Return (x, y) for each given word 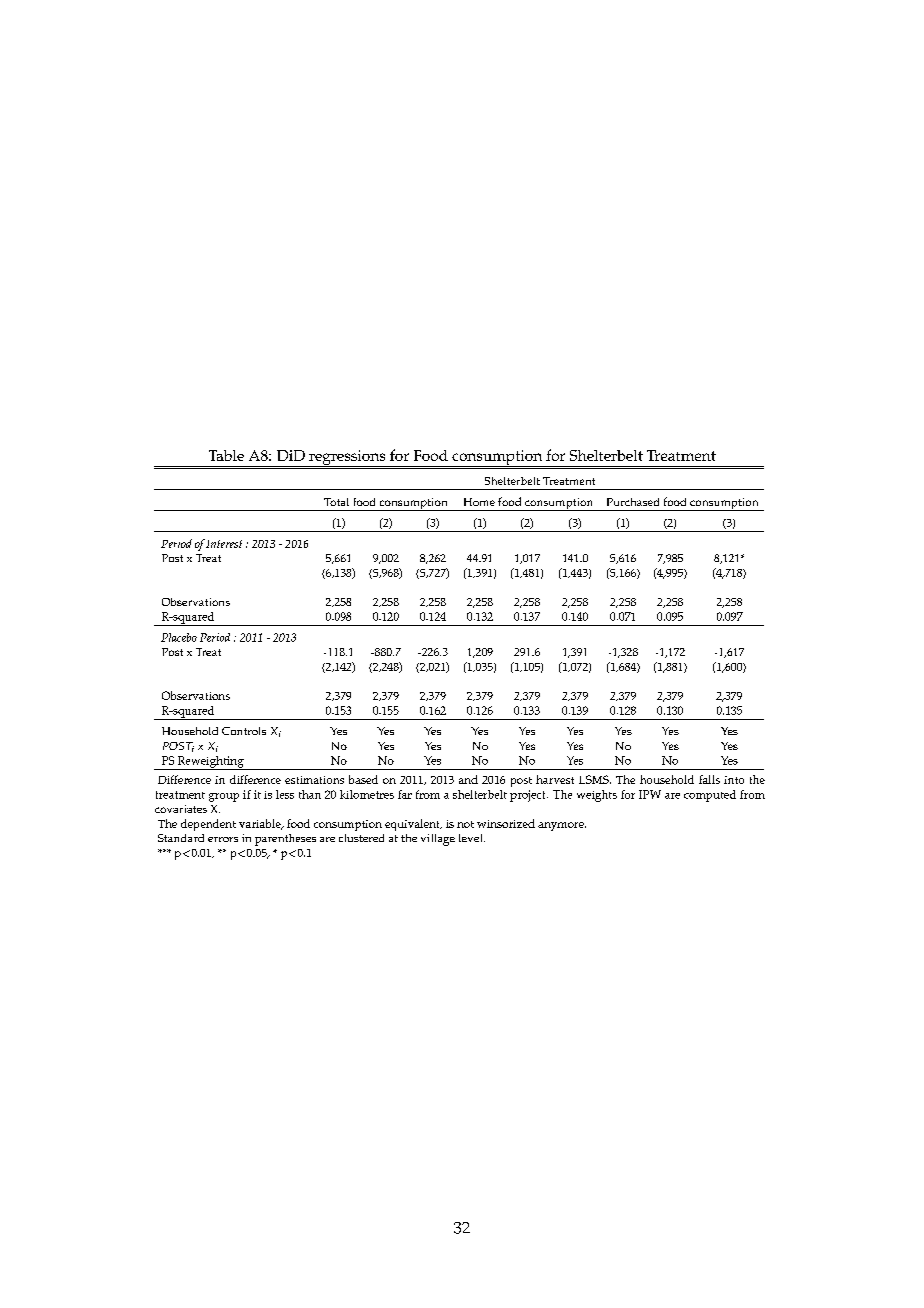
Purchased (633, 502)
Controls (244, 731)
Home (479, 502)
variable (261, 824)
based (363, 779)
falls (709, 779)
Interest (224, 544)
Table (226, 455)
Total (336, 502)
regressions (347, 458)
